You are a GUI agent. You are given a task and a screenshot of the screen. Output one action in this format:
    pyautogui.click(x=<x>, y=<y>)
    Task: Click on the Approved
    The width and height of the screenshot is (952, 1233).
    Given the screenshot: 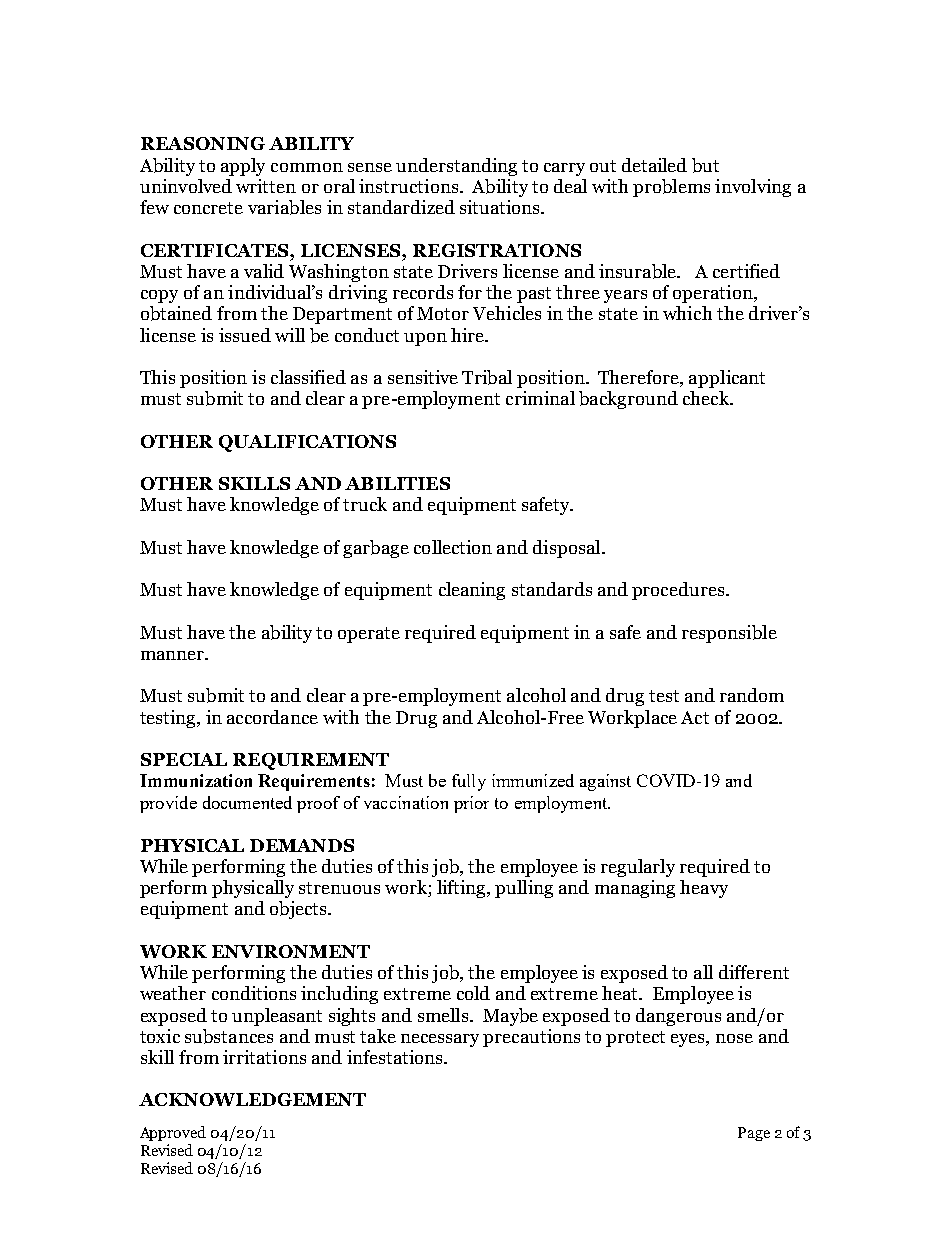 What is the action you would take?
    pyautogui.click(x=173, y=1133)
